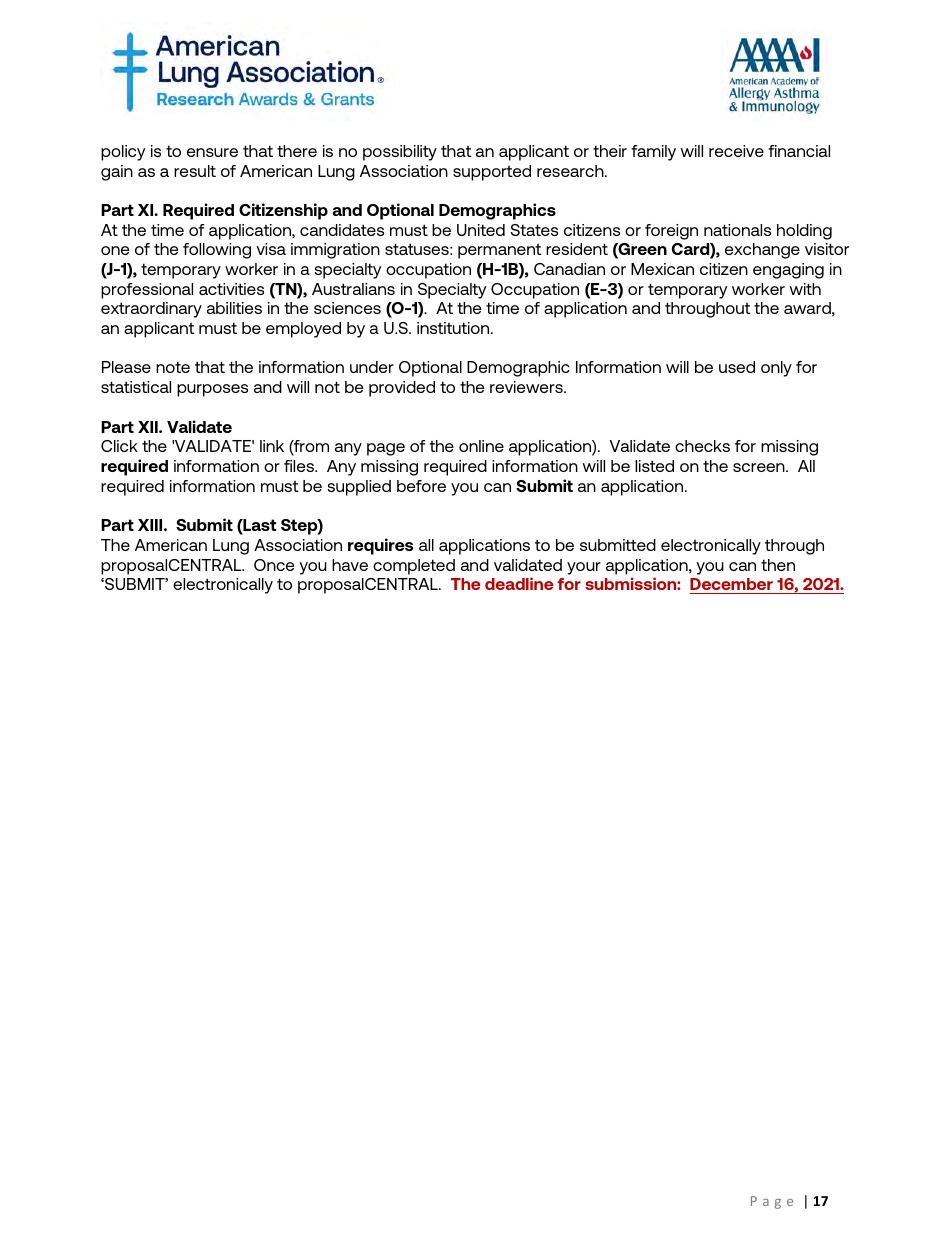 The width and height of the screenshot is (952, 1233). What do you see at coordinates (778, 565) in the screenshot?
I see `then` at bounding box center [778, 565].
